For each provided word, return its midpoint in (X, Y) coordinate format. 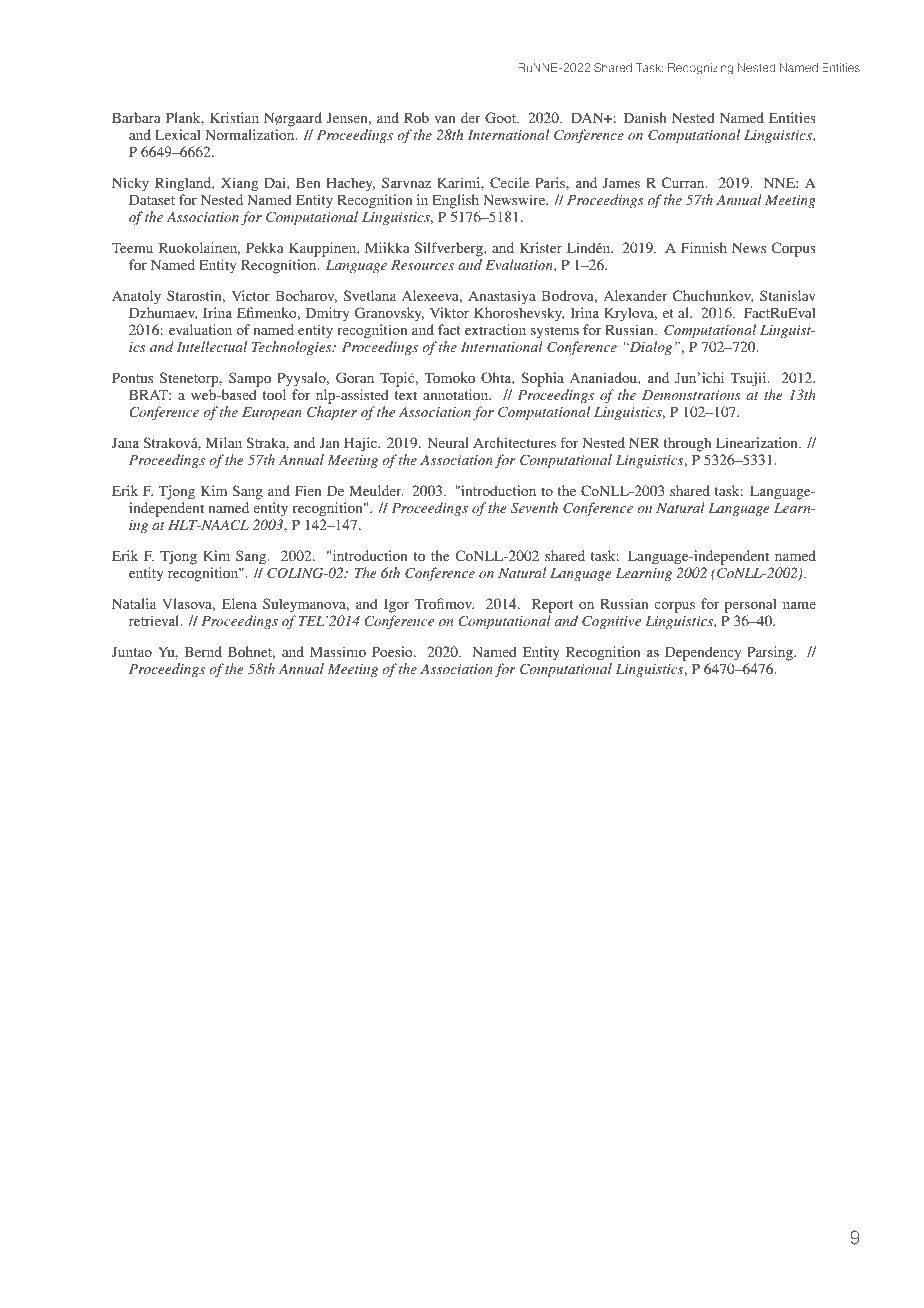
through (687, 444)
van (445, 119)
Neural (448, 442)
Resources (422, 265)
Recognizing (700, 69)
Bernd (203, 651)
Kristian (234, 117)
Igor (396, 605)
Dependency (703, 653)
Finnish (704, 247)
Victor (251, 295)
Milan (224, 442)
